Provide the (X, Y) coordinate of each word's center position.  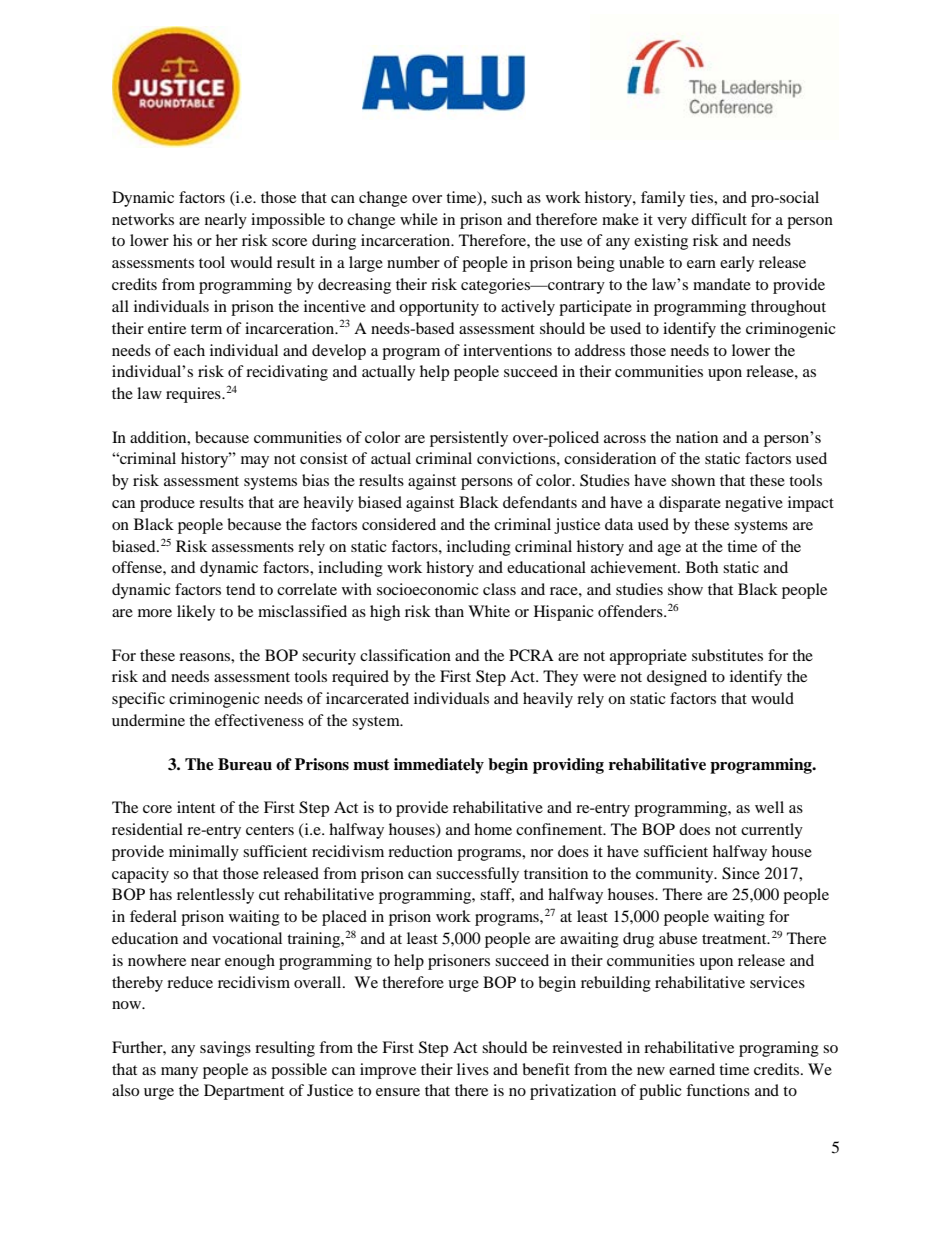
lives (473, 1069)
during (334, 242)
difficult (719, 219)
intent (196, 807)
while (419, 219)
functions (718, 1090)
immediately (439, 766)
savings (225, 1049)
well (769, 807)
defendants (540, 502)
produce (167, 504)
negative (754, 504)
